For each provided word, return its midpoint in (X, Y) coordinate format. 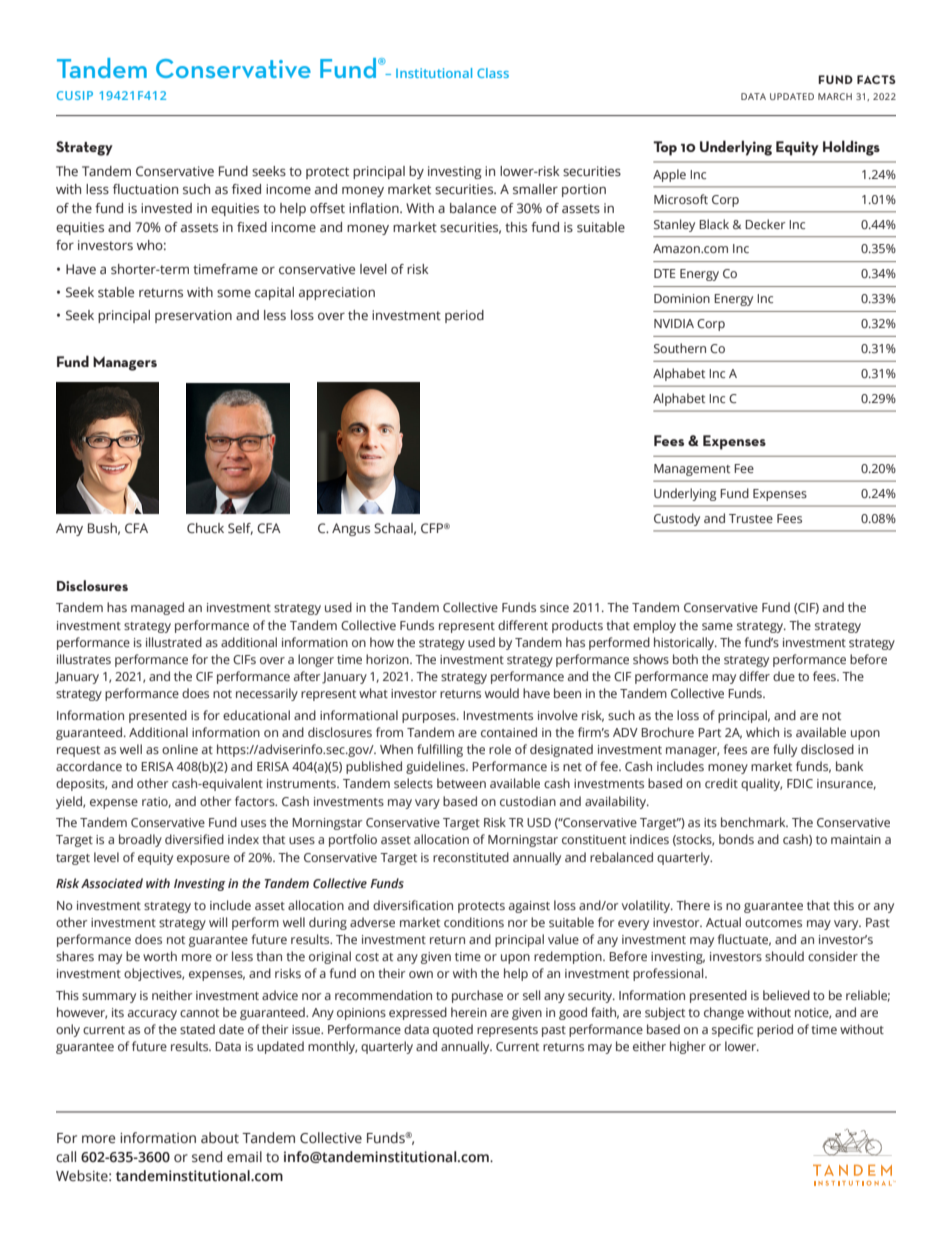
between (461, 783)
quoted (453, 1030)
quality (761, 784)
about (220, 1138)
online (180, 749)
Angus (351, 529)
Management (692, 470)
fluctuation (145, 189)
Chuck (205, 528)
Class (493, 73)
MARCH (835, 96)
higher (688, 1047)
